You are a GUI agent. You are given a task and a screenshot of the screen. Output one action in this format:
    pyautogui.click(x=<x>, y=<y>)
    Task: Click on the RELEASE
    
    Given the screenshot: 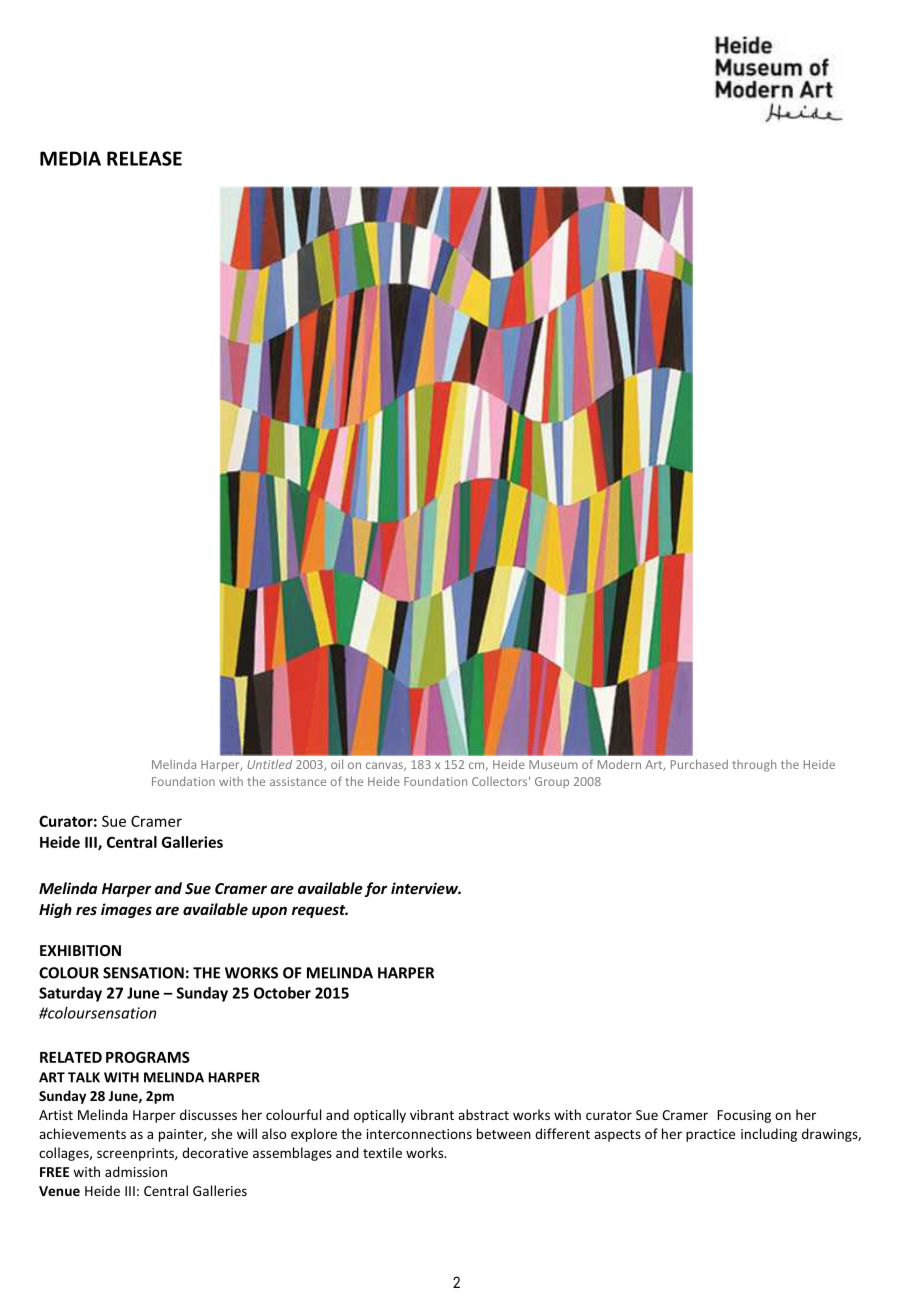 What is the action you would take?
    pyautogui.click(x=144, y=158)
